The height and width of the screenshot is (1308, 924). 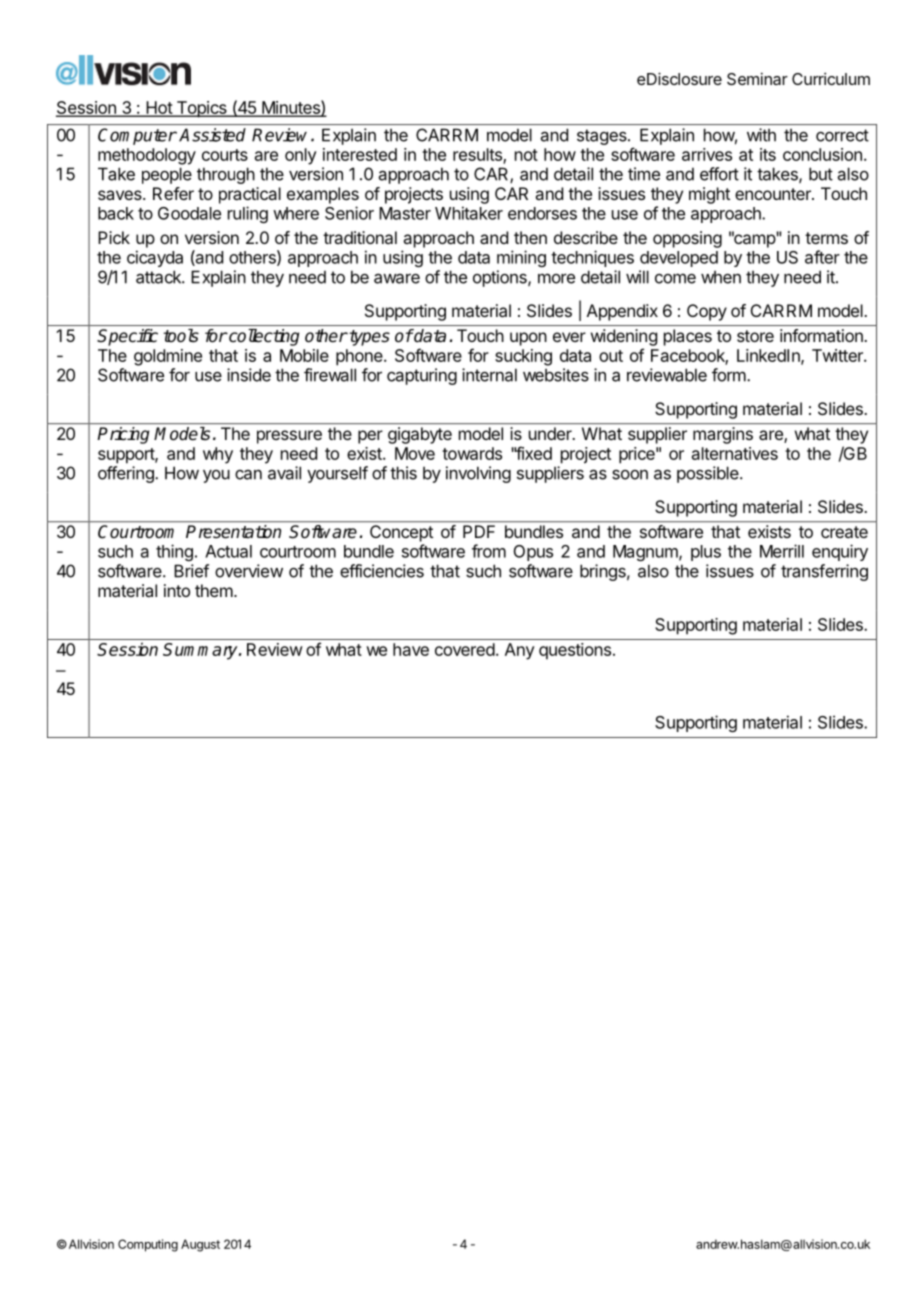 What do you see at coordinates (489, 375) in the screenshot?
I see `internal` at bounding box center [489, 375].
